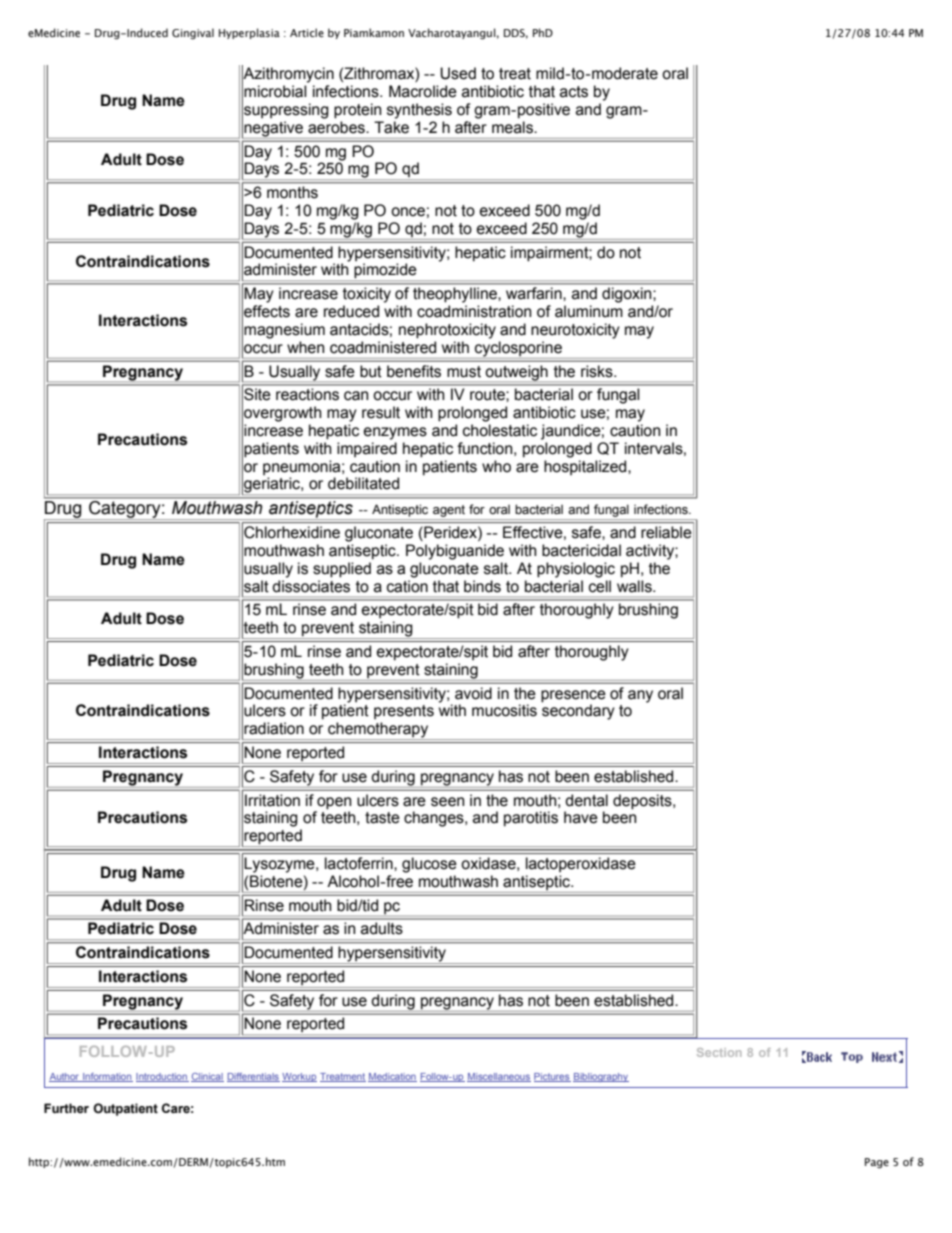 This screenshot has height=1233, width=952. Describe the element at coordinates (272, 800) in the screenshot. I see `Irritation` at that location.
